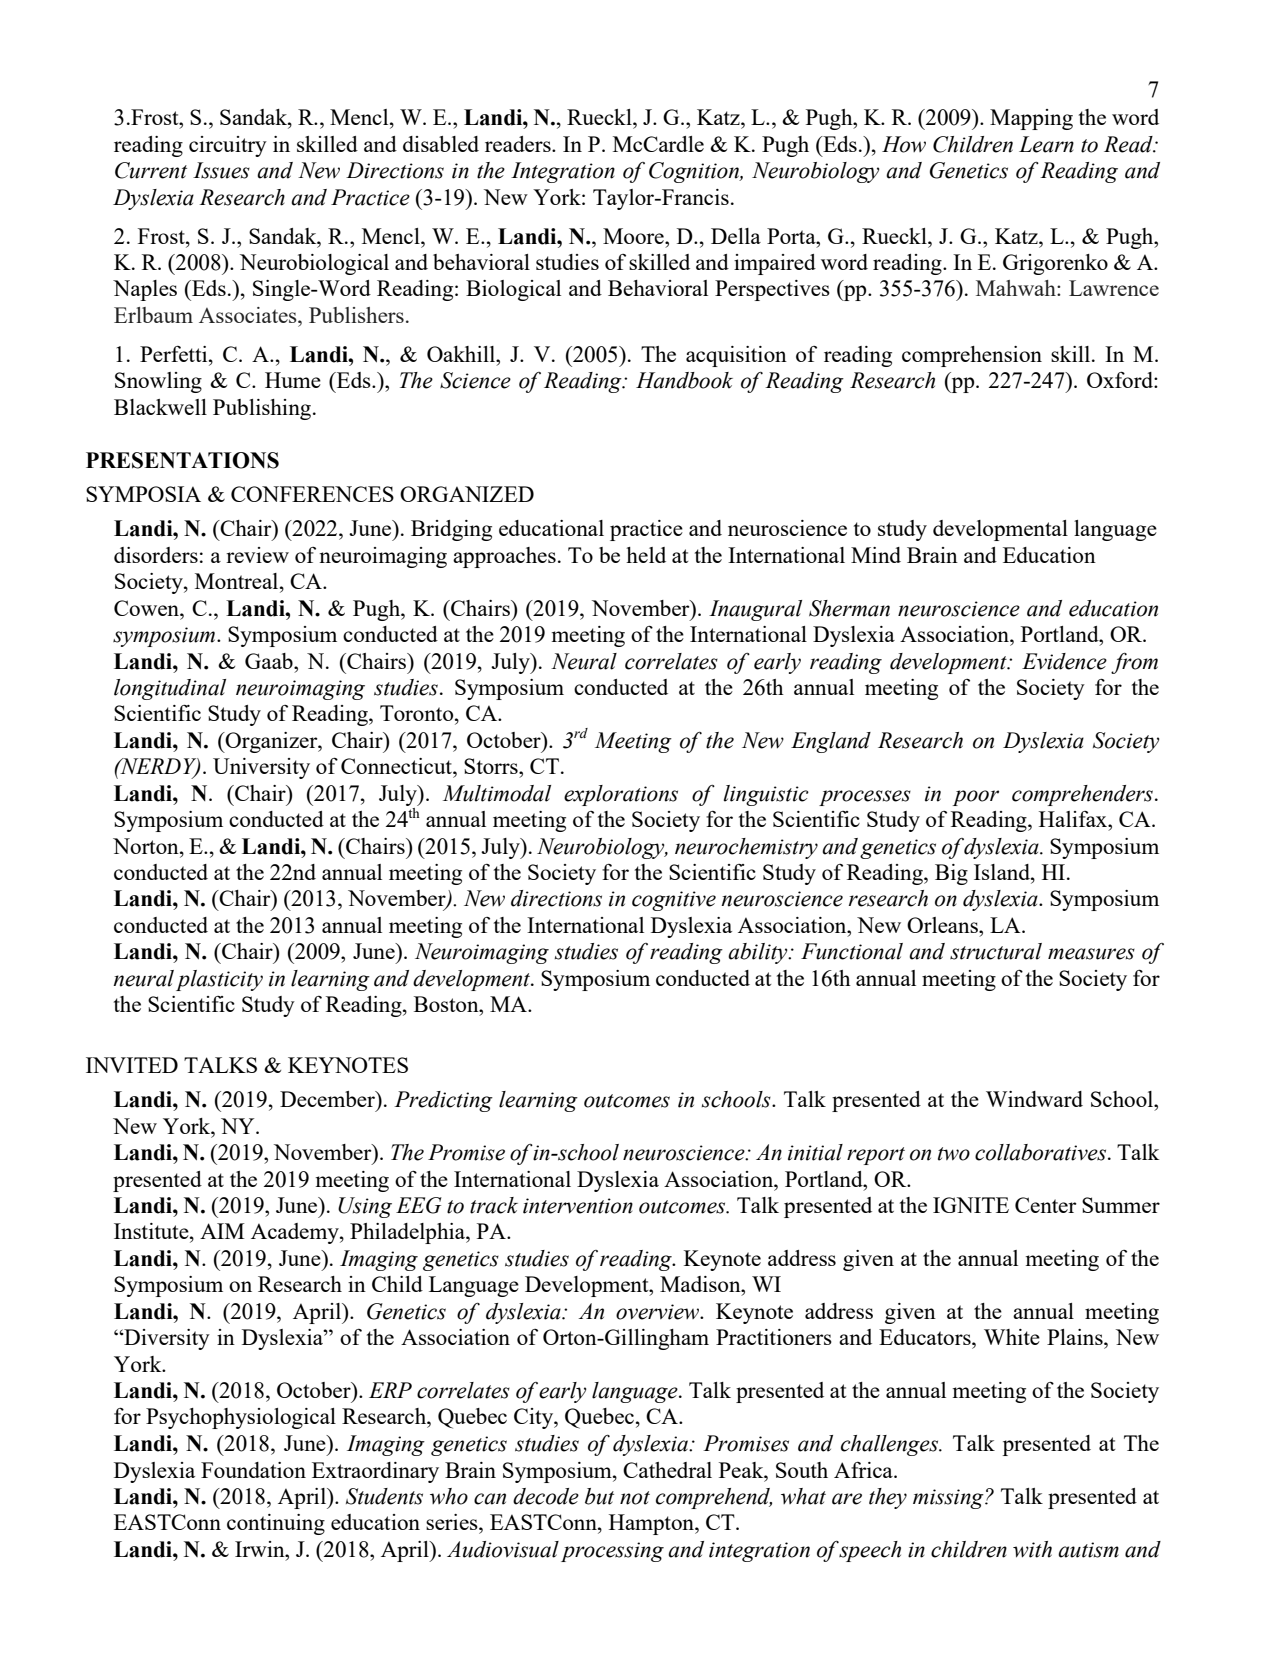 The image size is (1279, 1655). I want to click on continuing, so click(276, 1524).
